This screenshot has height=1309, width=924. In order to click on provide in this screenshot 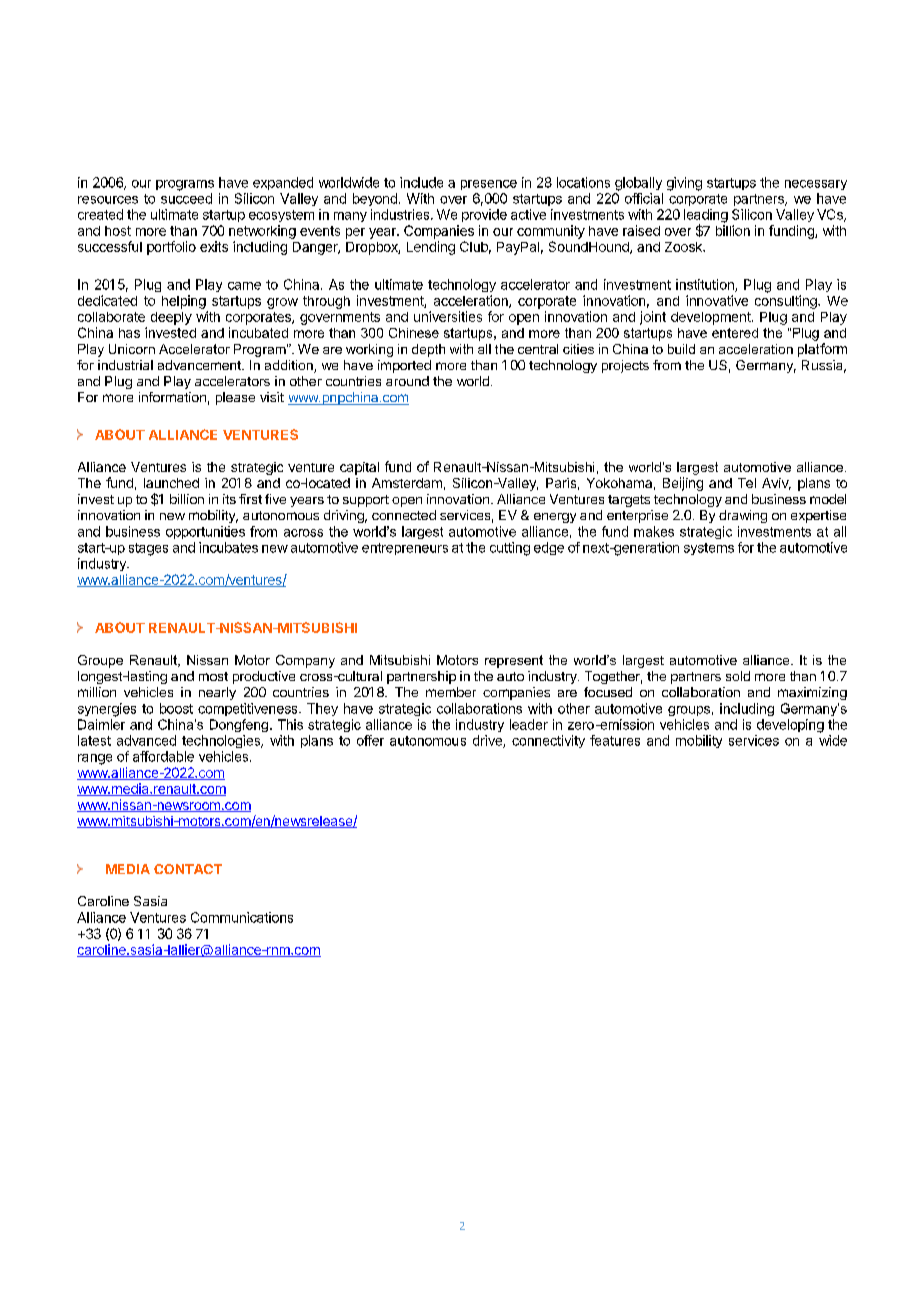, I will do `click(484, 215)`.
